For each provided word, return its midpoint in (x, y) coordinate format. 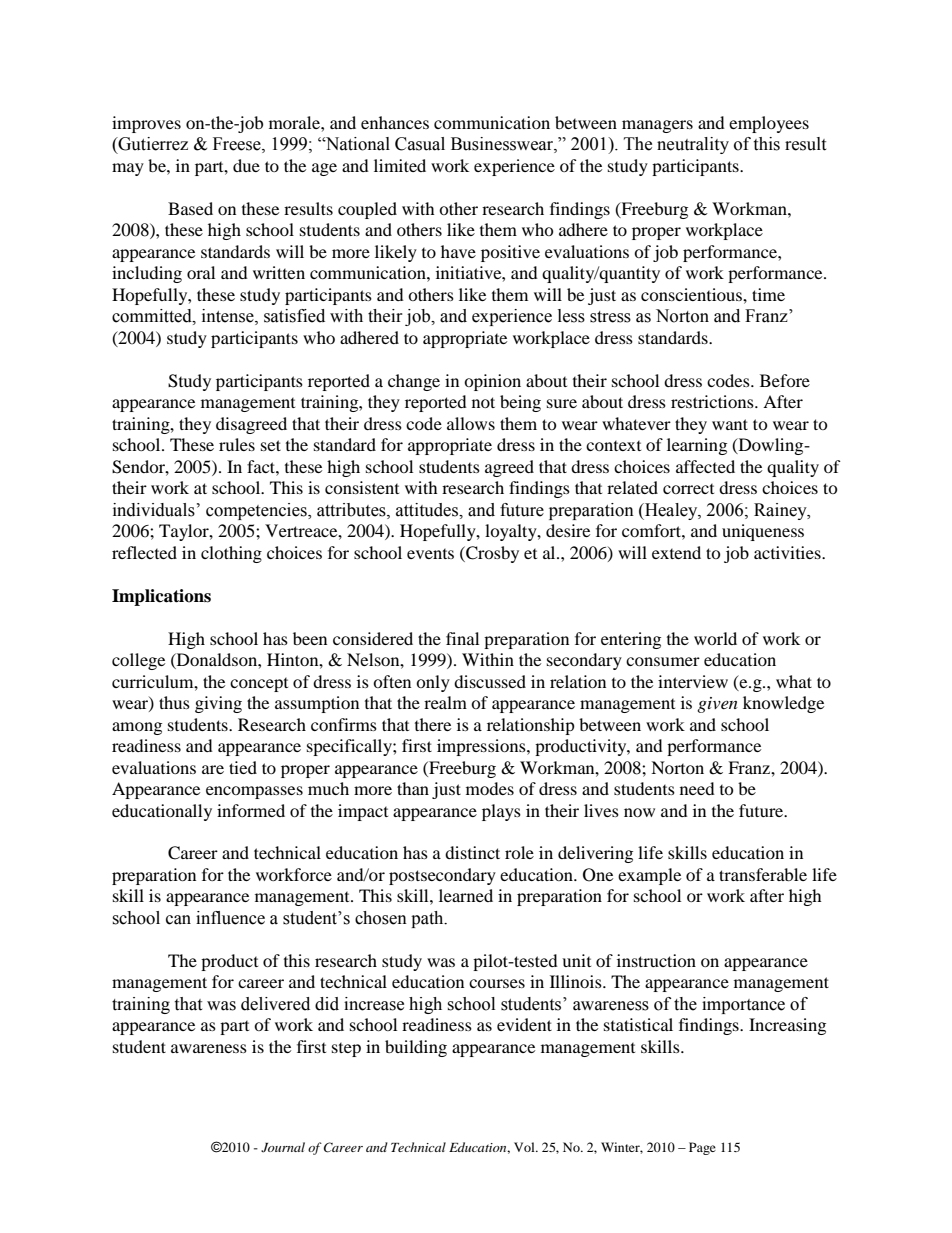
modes (490, 788)
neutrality (693, 145)
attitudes (428, 510)
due (246, 165)
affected (705, 466)
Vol (525, 1147)
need (697, 788)
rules (237, 444)
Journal (283, 1147)
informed (251, 810)
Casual (420, 144)
